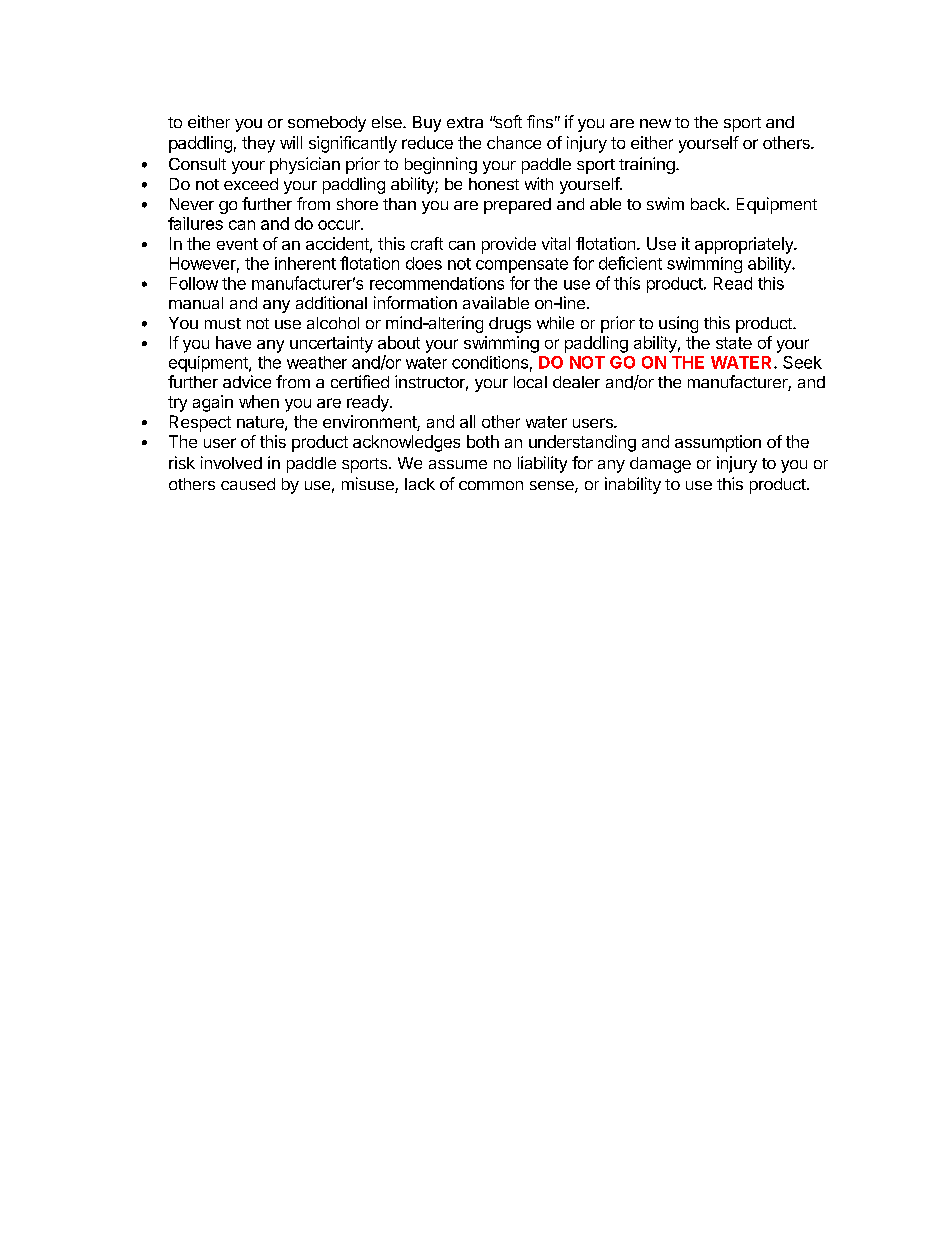 This screenshot has height=1233, width=952. Describe the element at coordinates (196, 303) in the screenshot. I see `manual` at that location.
